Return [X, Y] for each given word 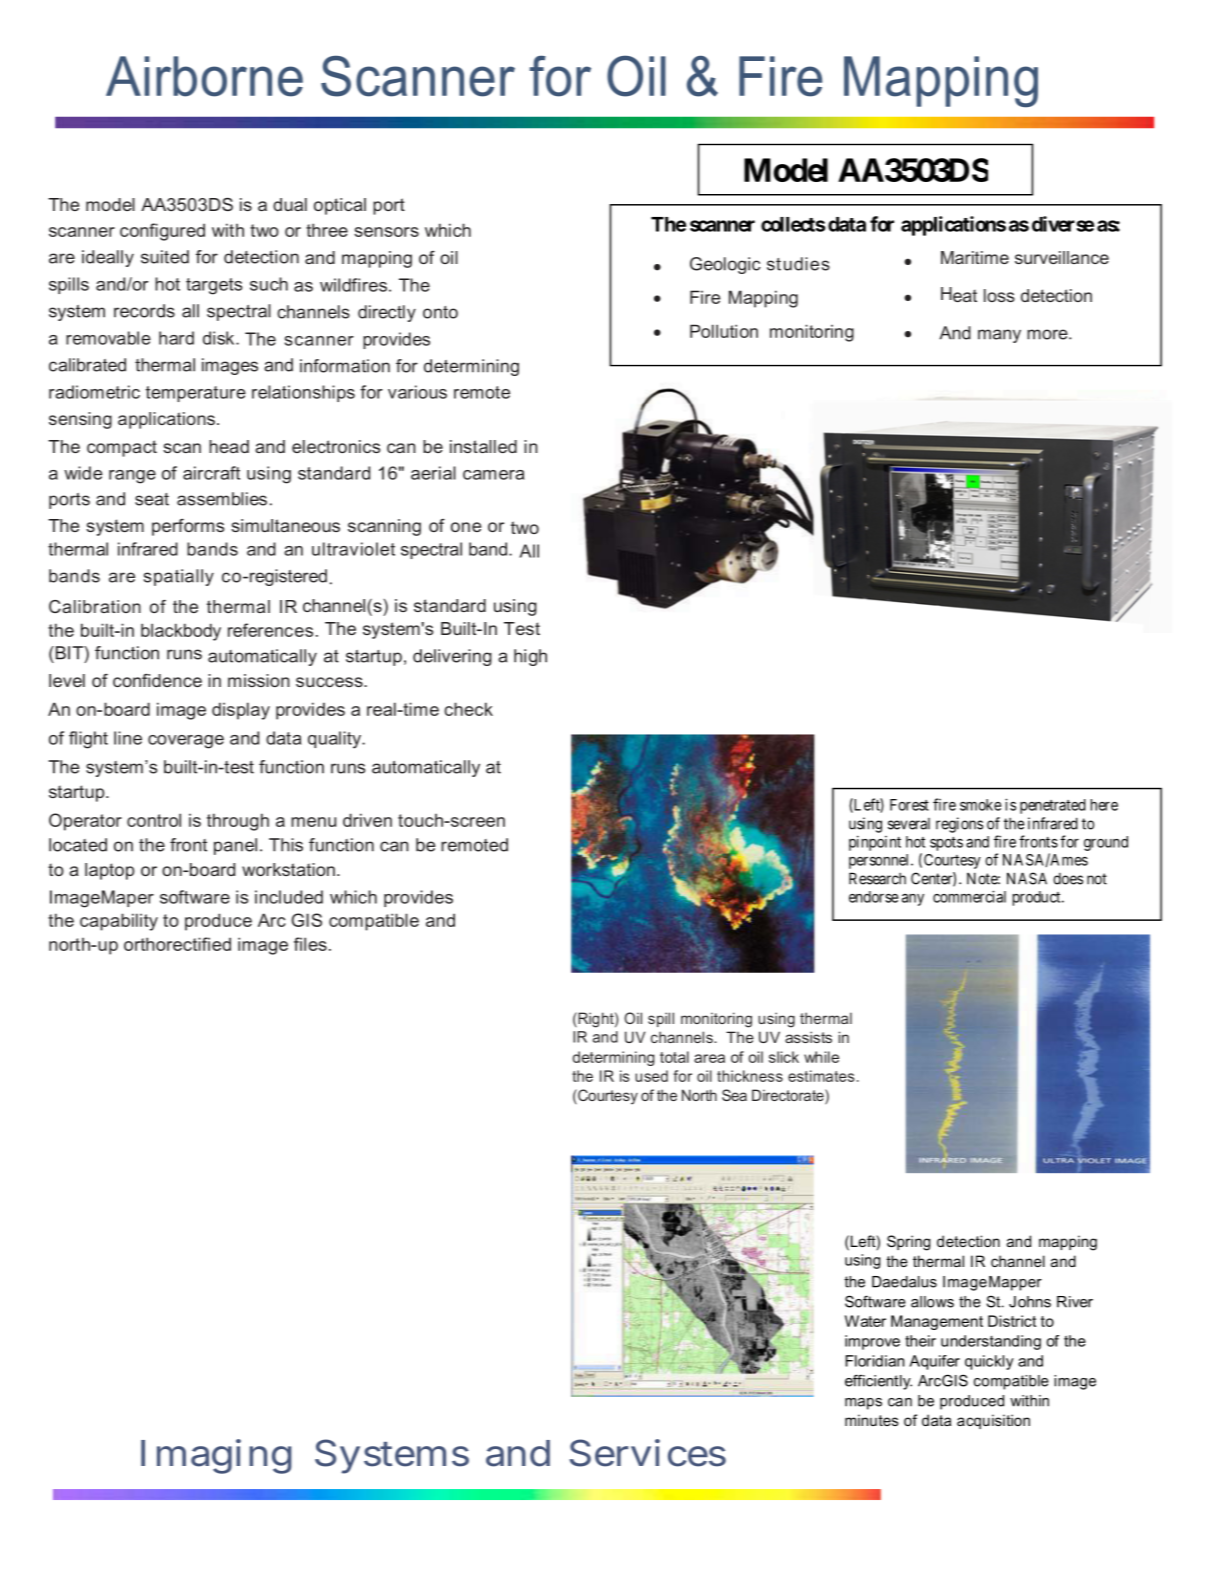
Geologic [725, 265]
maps [863, 1404]
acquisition [993, 1421]
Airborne [204, 76]
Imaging [216, 1456]
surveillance [1062, 257]
